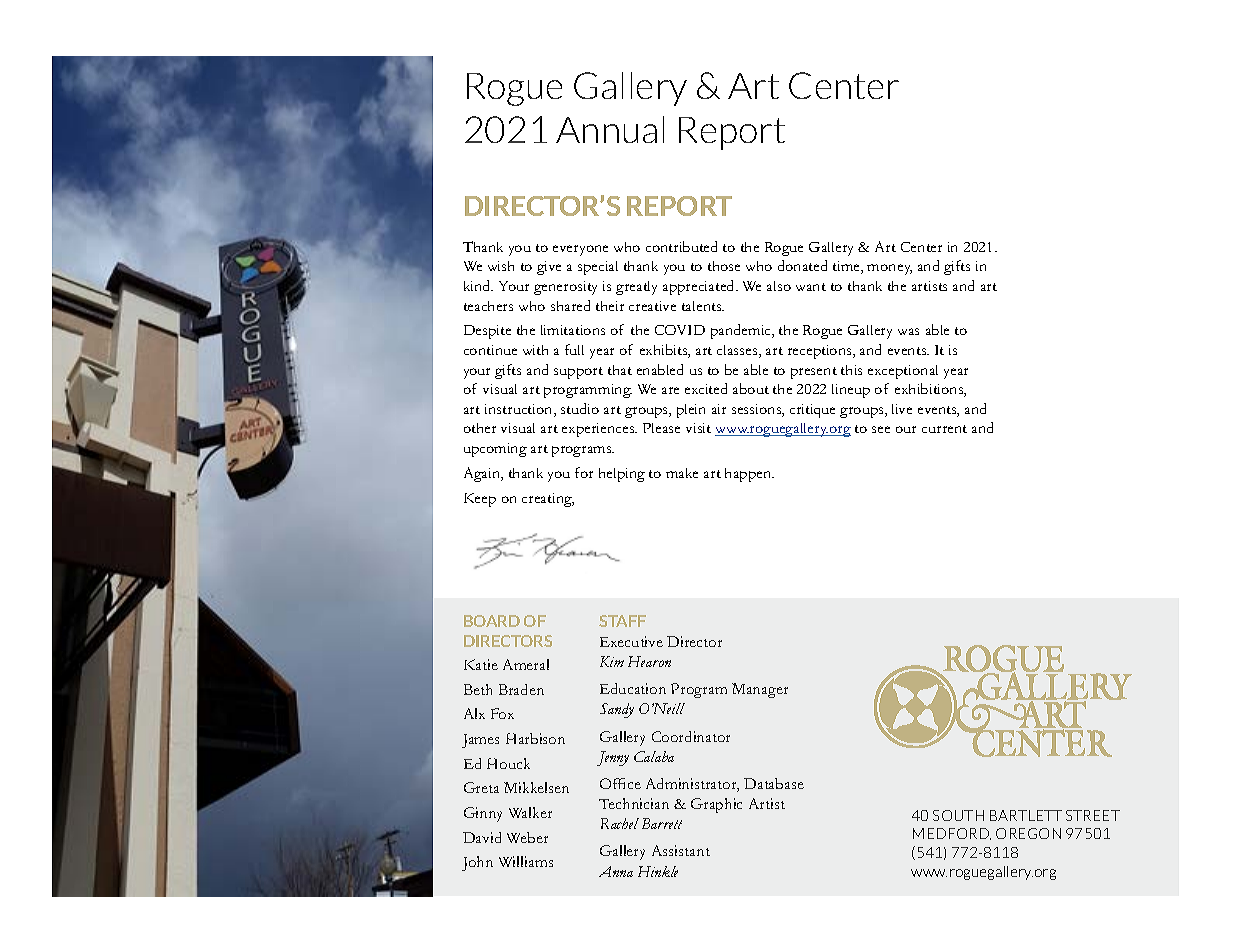 This page has height=952, width=1233. I want to click on money, so click(889, 269).
